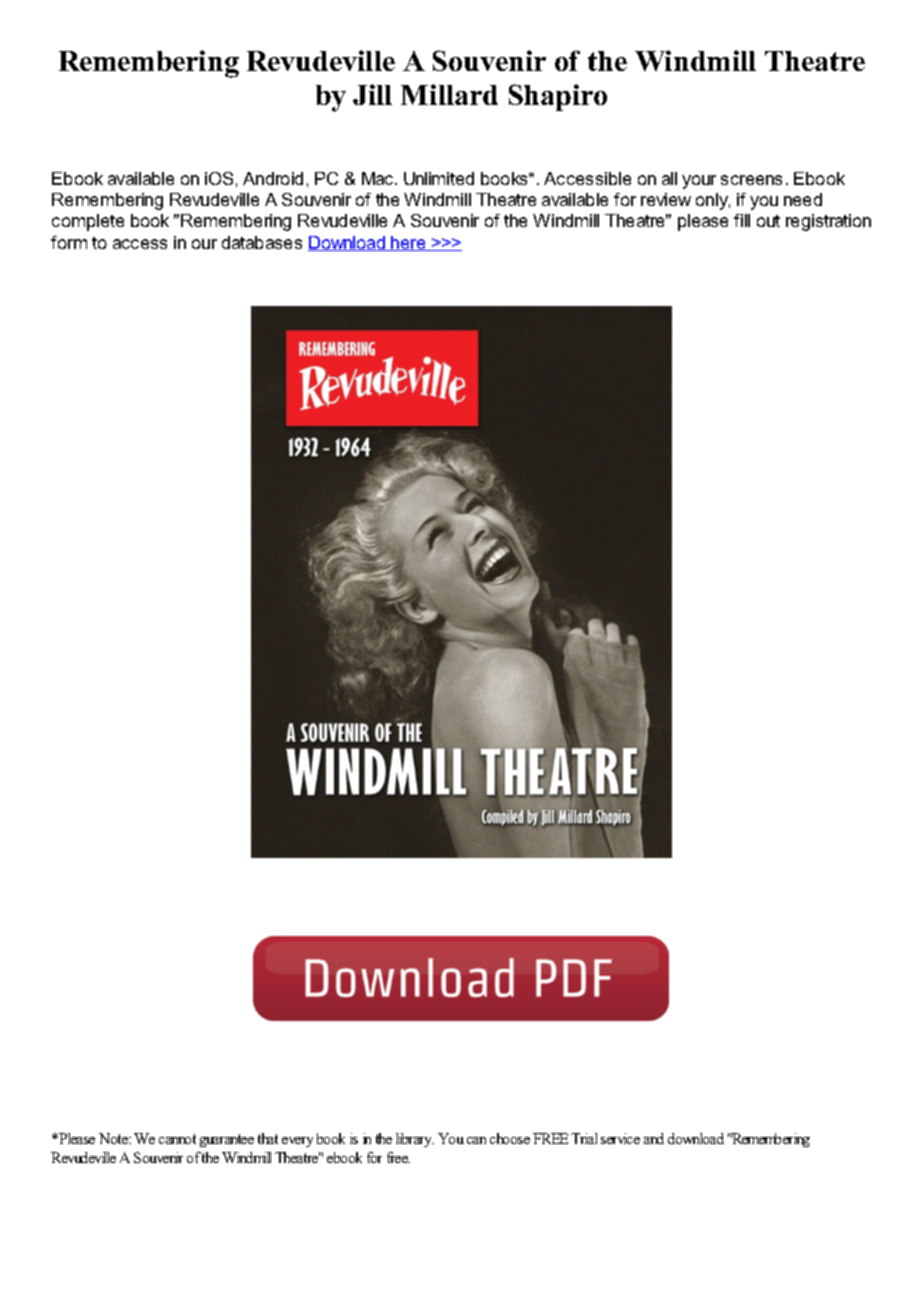 The image size is (924, 1308). Describe the element at coordinates (510, 1138) in the document. I see `choose` at that location.
